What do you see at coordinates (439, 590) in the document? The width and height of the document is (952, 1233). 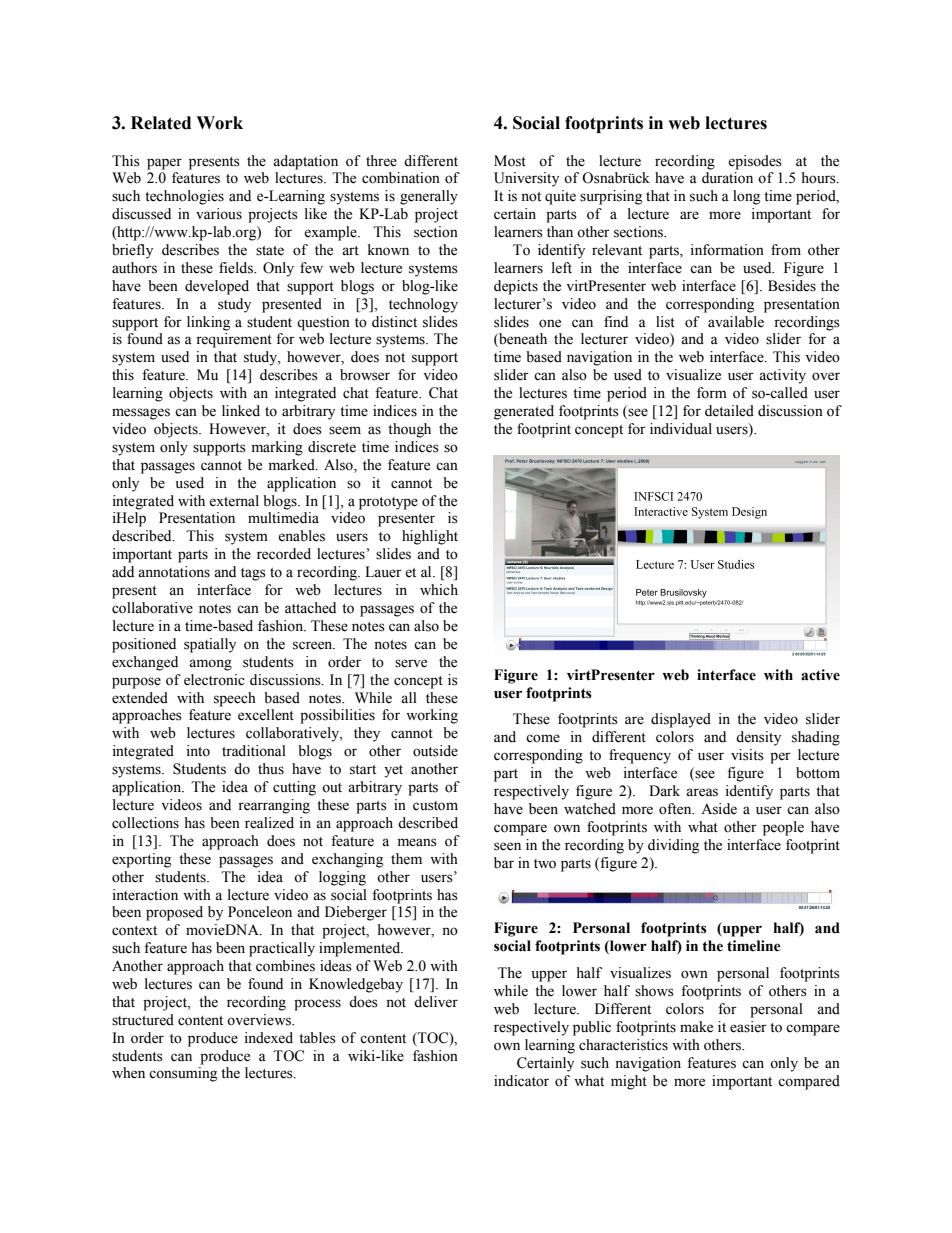 I see `which` at bounding box center [439, 590].
